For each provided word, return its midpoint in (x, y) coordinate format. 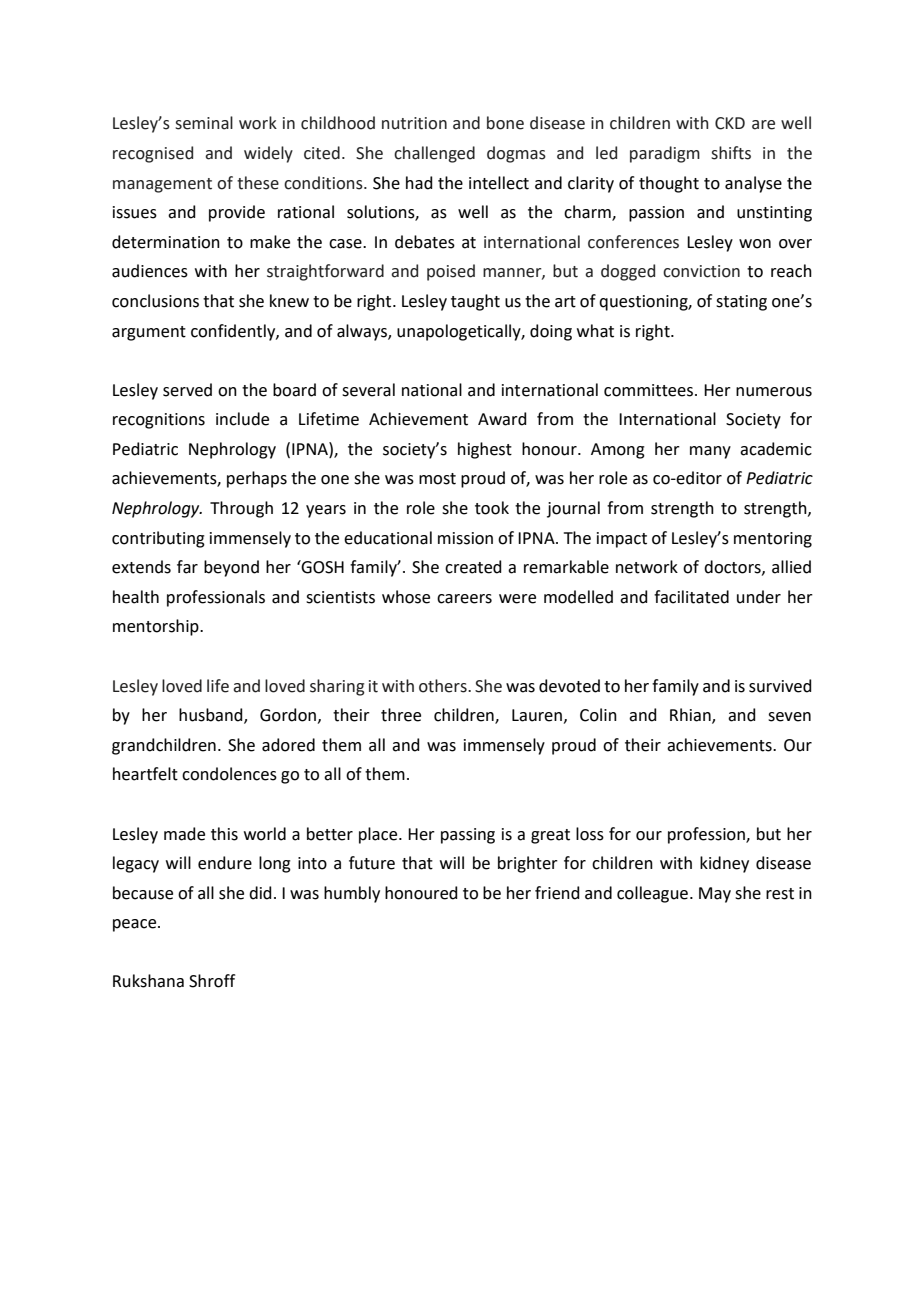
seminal (204, 123)
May (715, 895)
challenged (434, 154)
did (260, 893)
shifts (731, 153)
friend (557, 893)
